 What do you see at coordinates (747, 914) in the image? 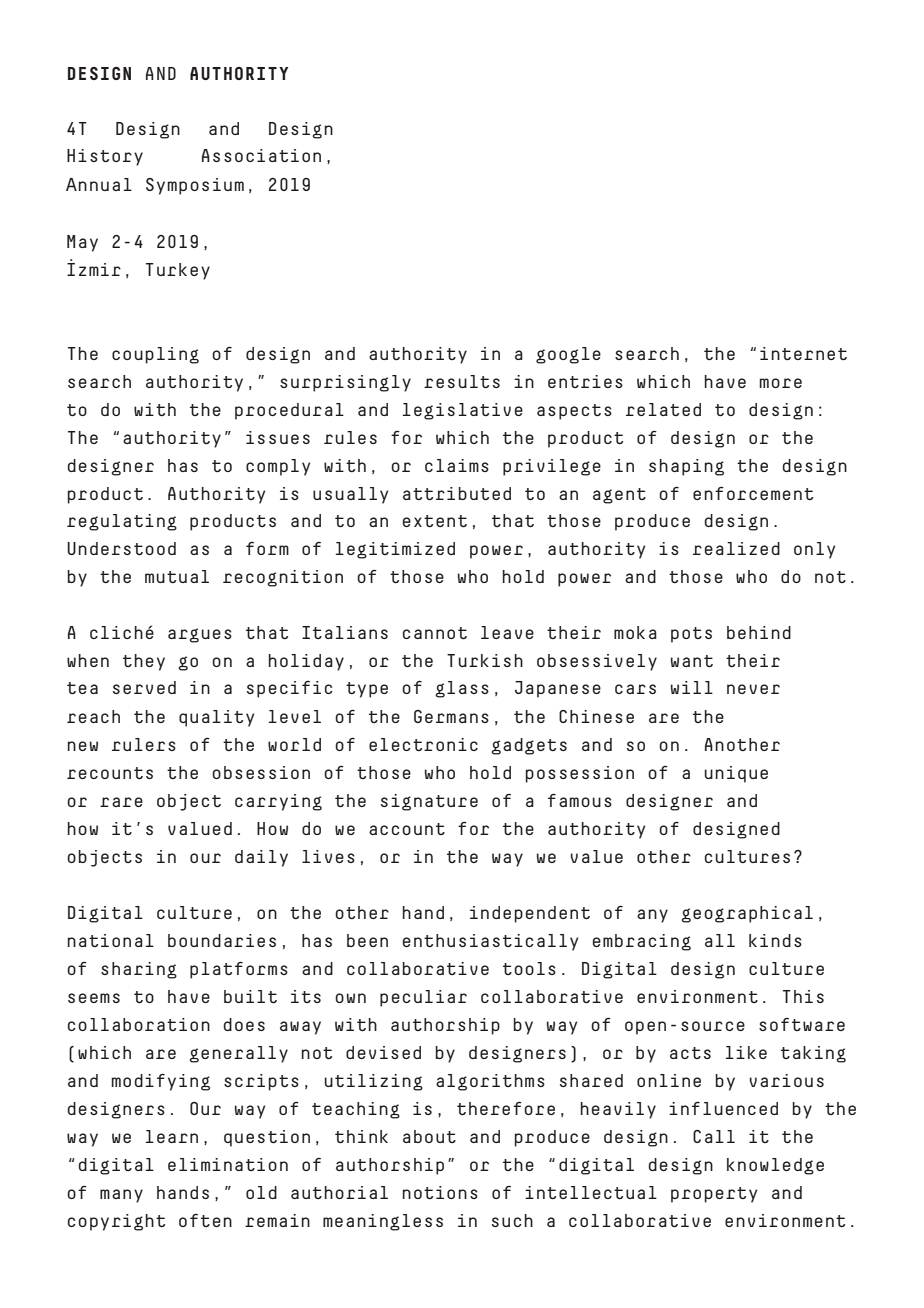
I see `geographical` at bounding box center [747, 914].
